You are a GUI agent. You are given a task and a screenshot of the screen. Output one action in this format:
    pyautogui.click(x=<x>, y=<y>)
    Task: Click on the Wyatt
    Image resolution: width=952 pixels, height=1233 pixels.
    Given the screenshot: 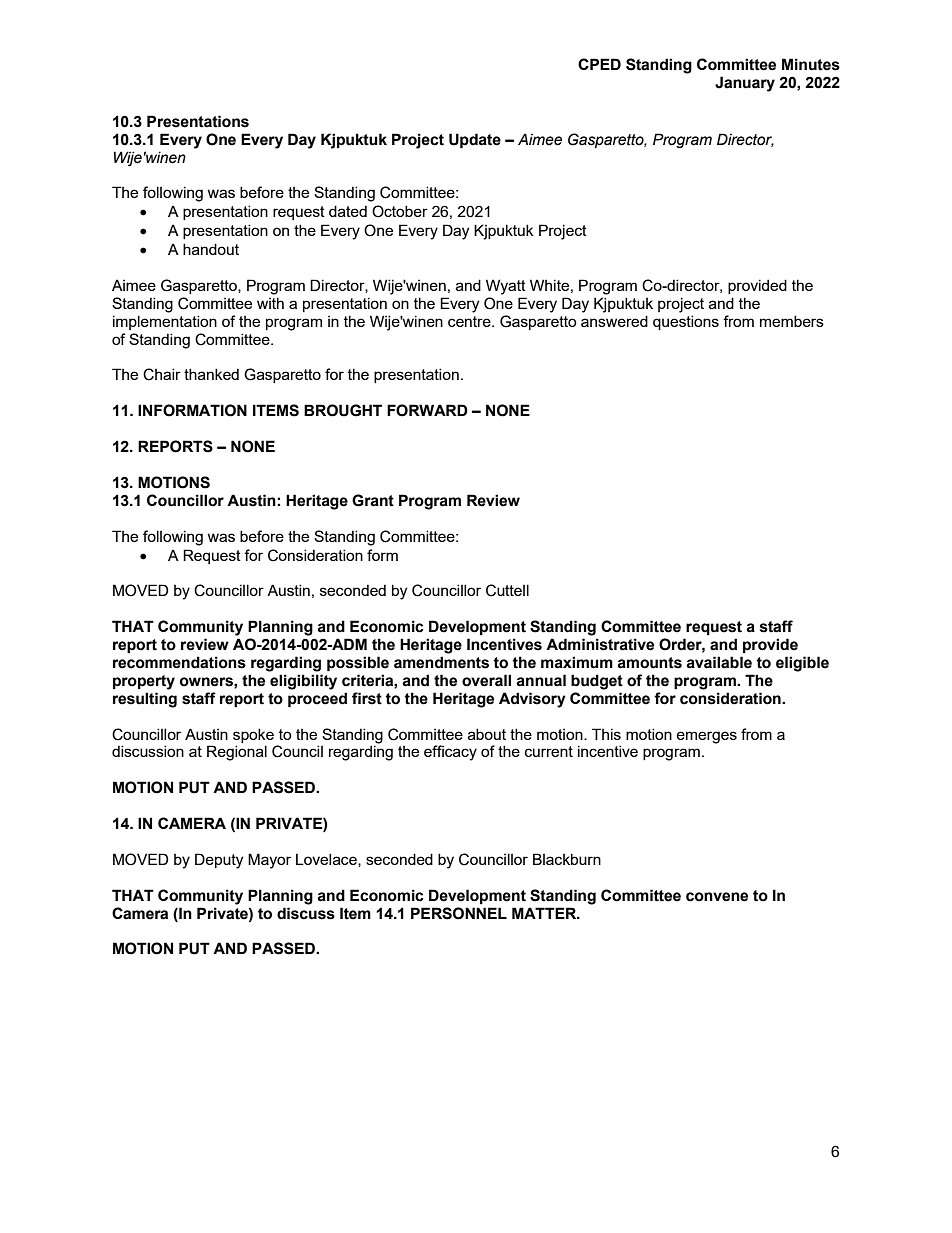 What is the action you would take?
    pyautogui.click(x=506, y=287)
